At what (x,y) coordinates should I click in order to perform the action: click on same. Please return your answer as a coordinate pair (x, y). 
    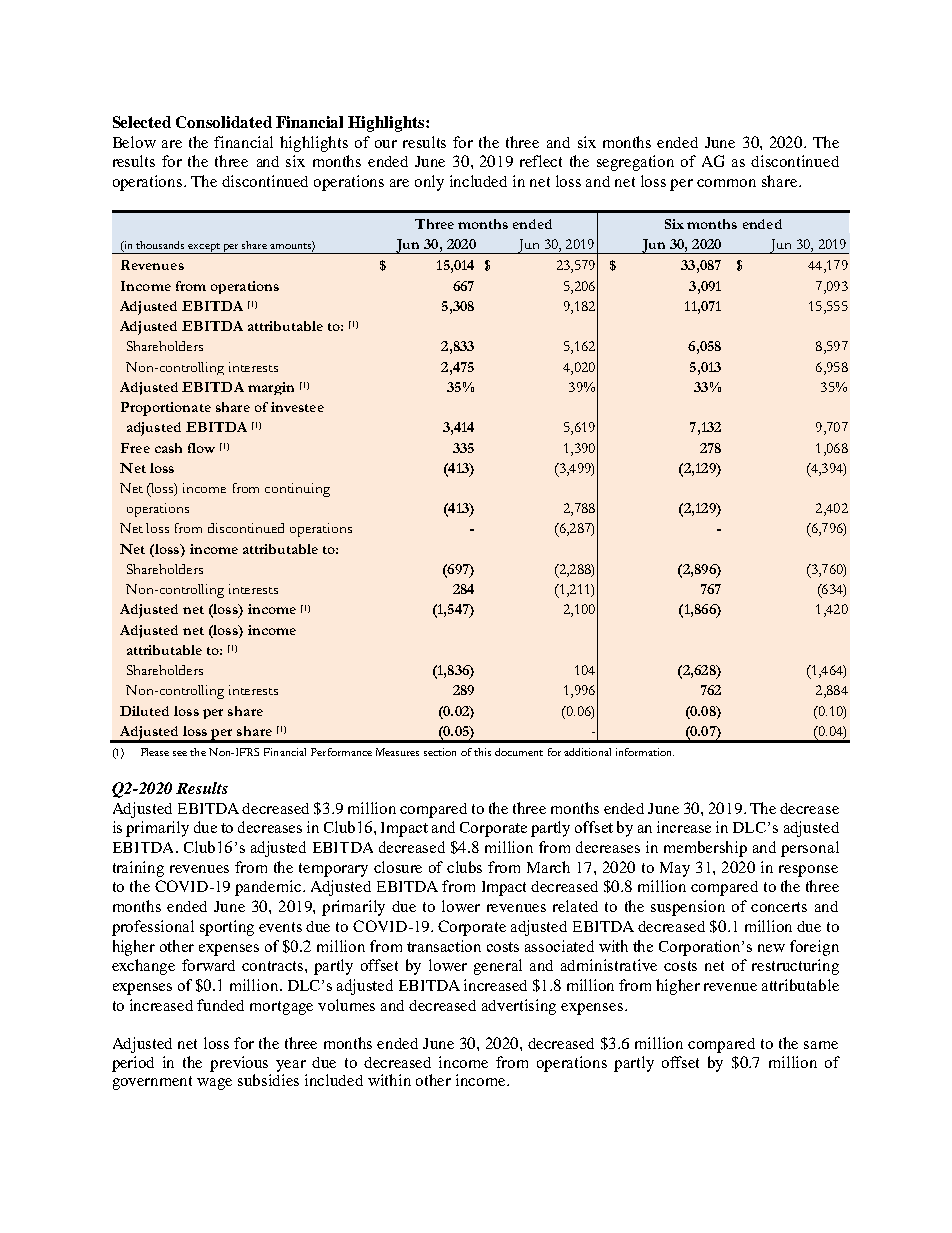
    Looking at the image, I should click on (821, 1045).
